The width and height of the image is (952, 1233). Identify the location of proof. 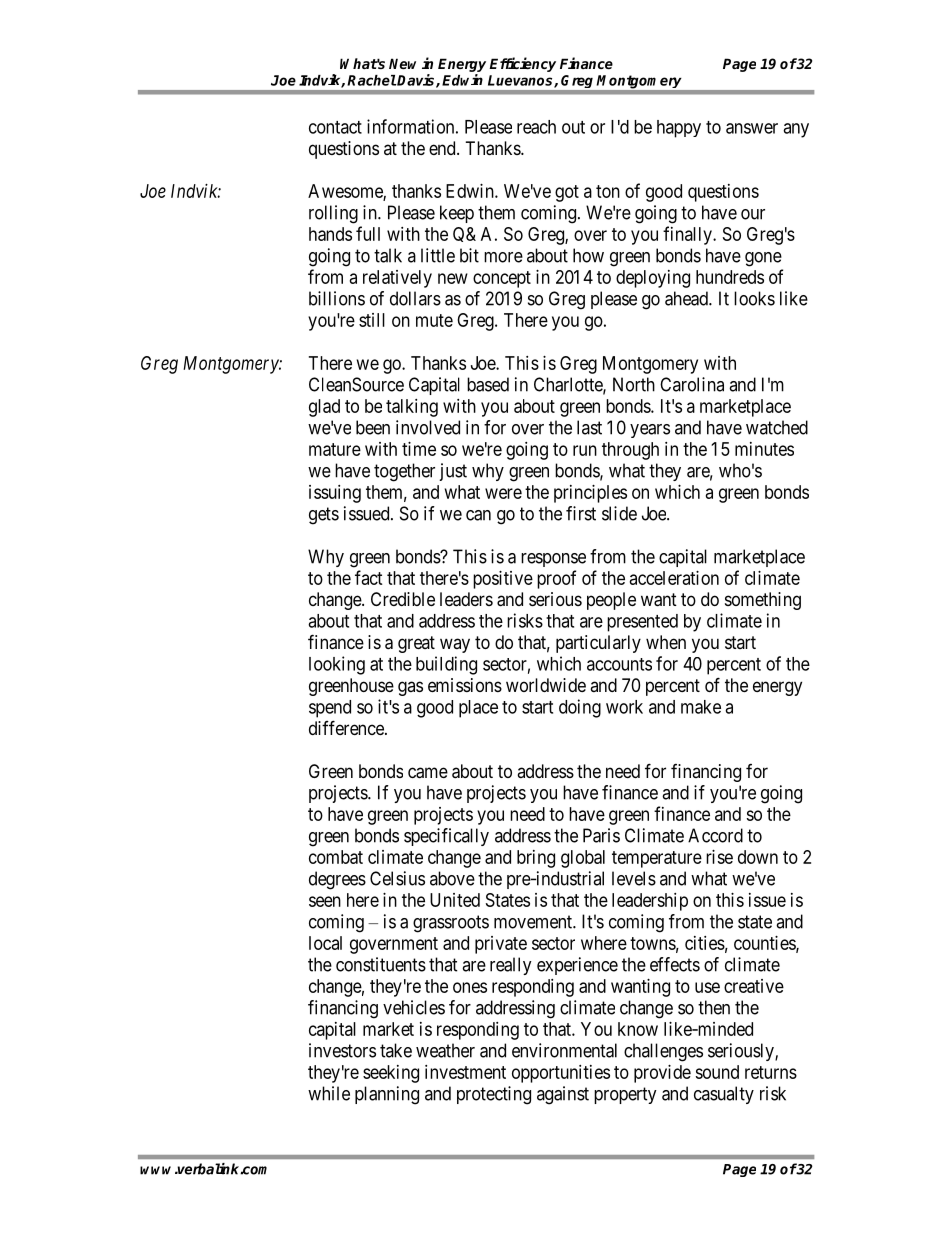
(556, 579).
